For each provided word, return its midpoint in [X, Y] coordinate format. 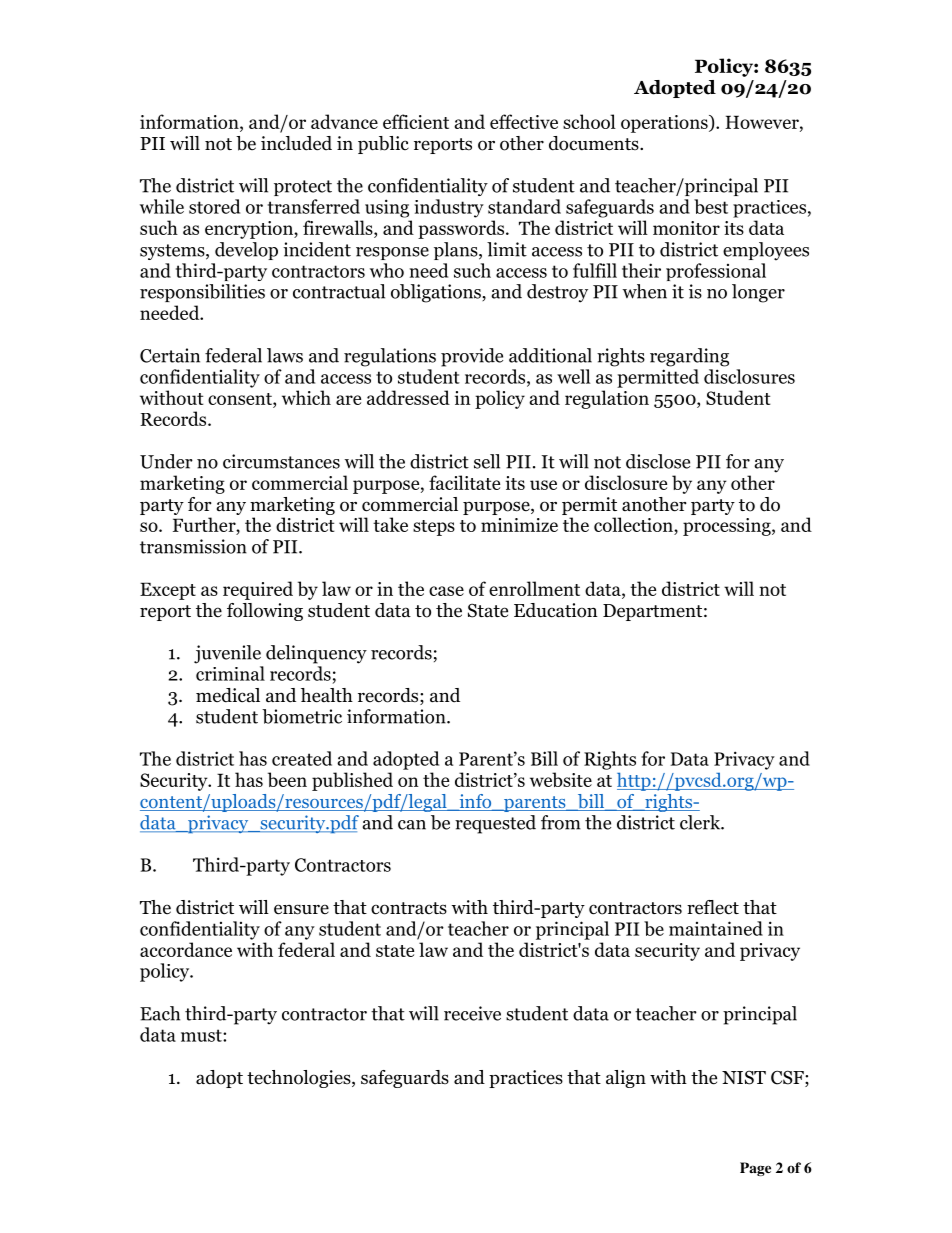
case [446, 591]
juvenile [227, 654]
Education [556, 610]
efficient [416, 121]
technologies [300, 1079]
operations [665, 124]
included [296, 143]
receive [472, 1013]
